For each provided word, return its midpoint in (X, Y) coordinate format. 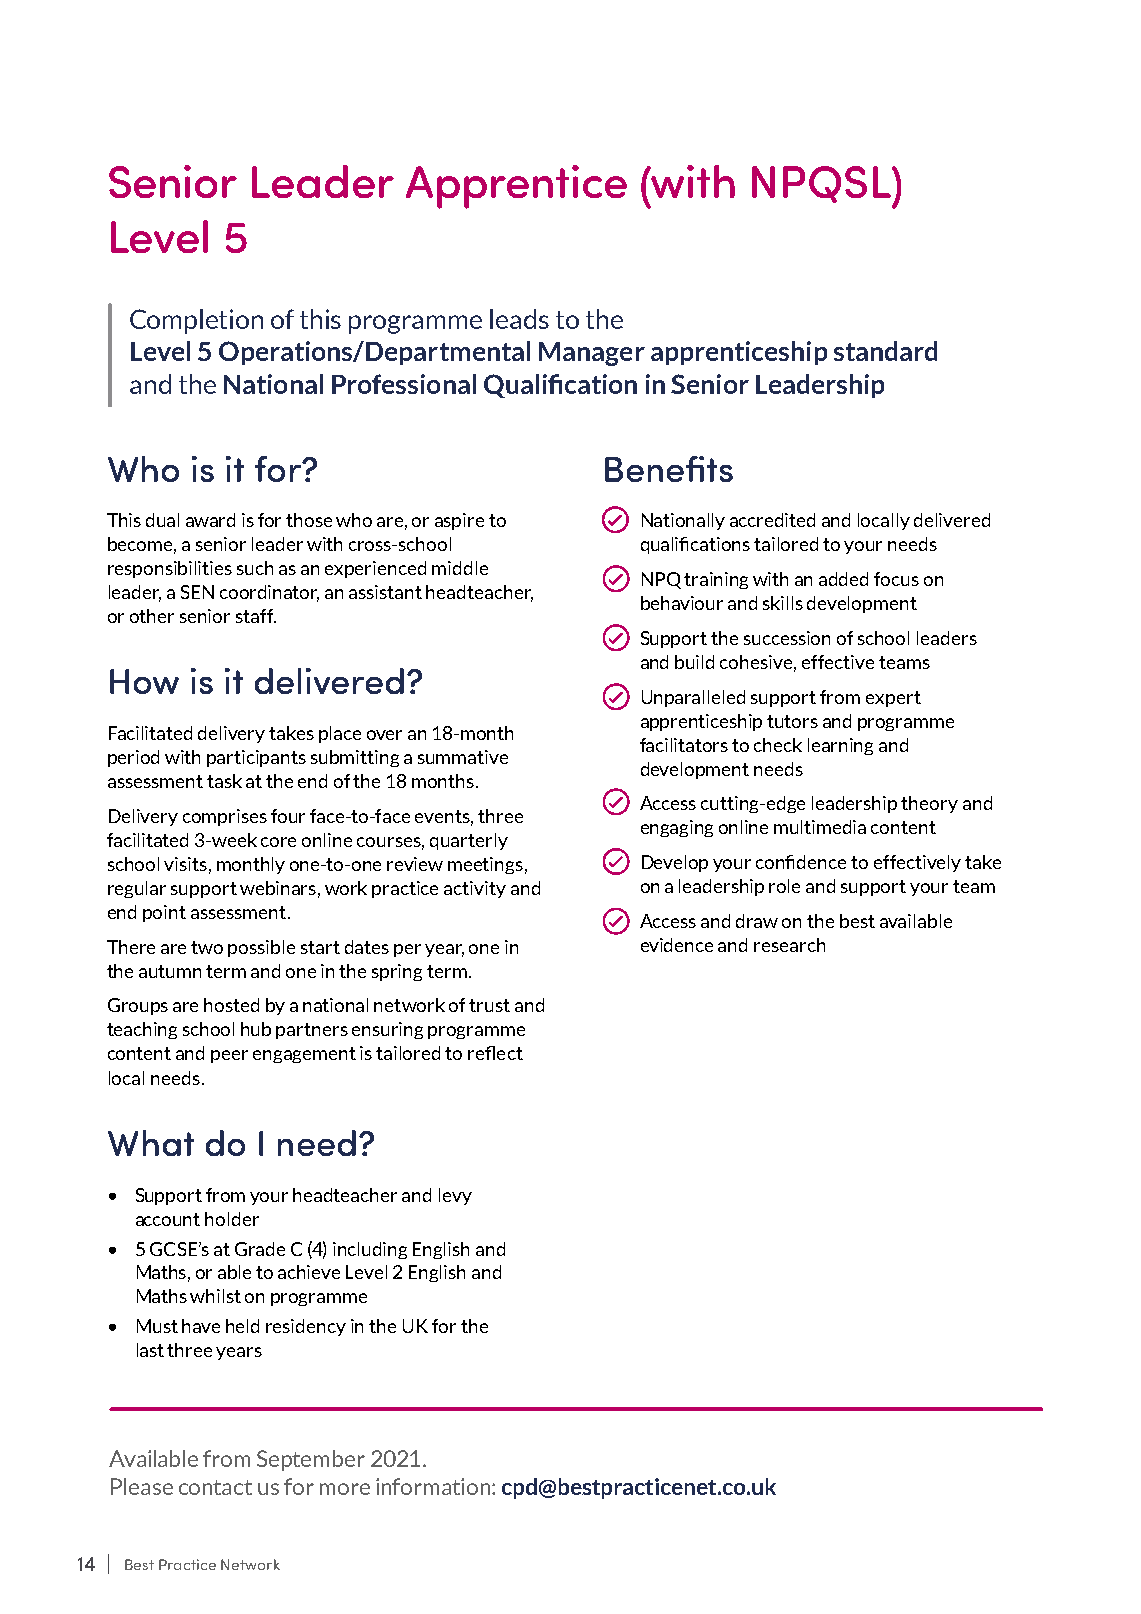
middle (460, 568)
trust (489, 1005)
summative (463, 757)
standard (885, 351)
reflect (495, 1053)
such (255, 568)
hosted (231, 1005)
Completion (196, 321)
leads (519, 319)
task (224, 781)
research (789, 945)
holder (232, 1219)
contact (215, 1487)
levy (455, 1196)
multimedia (820, 827)
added (843, 579)
